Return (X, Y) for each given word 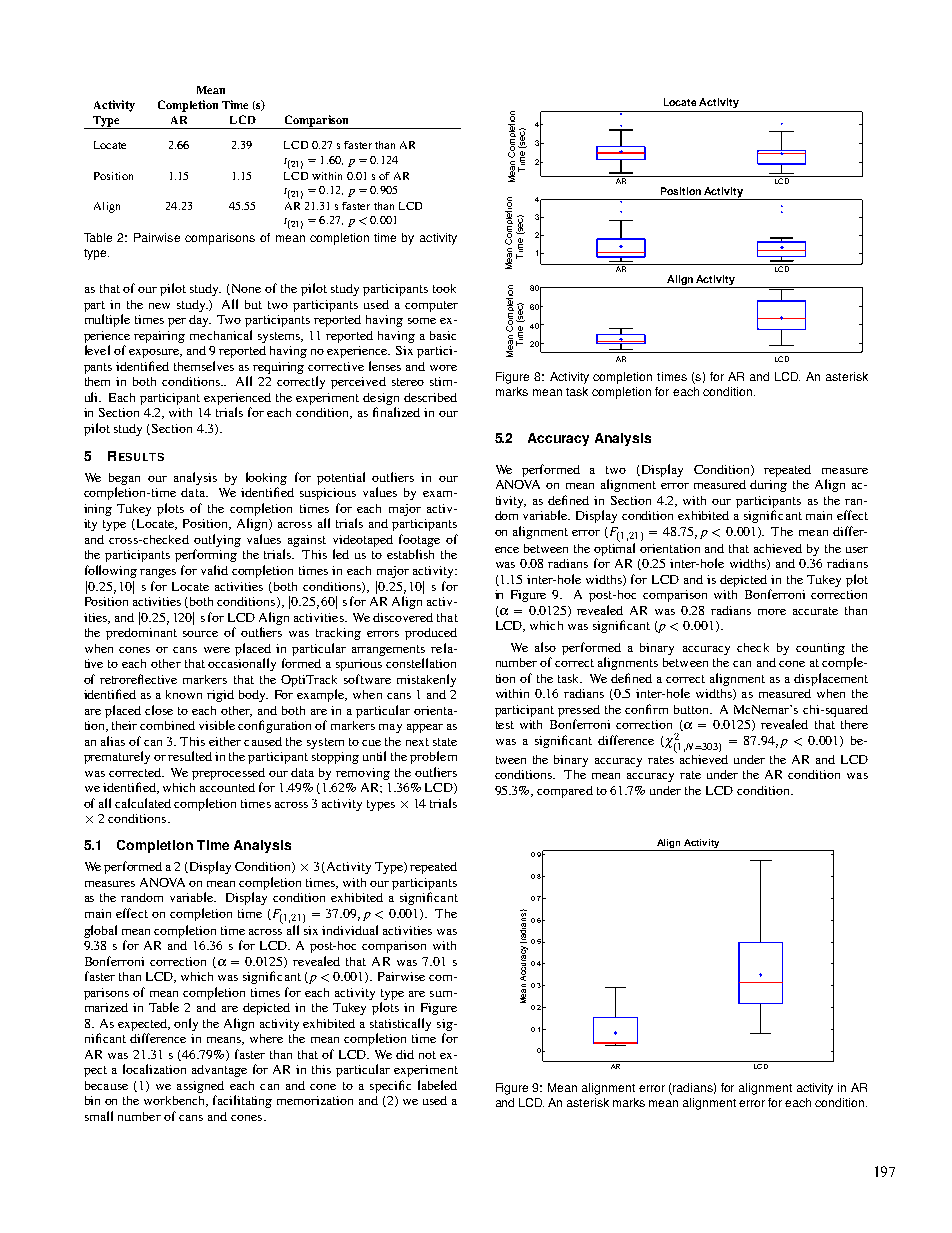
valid (214, 570)
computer (431, 306)
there (854, 724)
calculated (143, 803)
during (768, 486)
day (200, 321)
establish (410, 554)
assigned (200, 1087)
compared (565, 792)
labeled (437, 1085)
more (772, 612)
